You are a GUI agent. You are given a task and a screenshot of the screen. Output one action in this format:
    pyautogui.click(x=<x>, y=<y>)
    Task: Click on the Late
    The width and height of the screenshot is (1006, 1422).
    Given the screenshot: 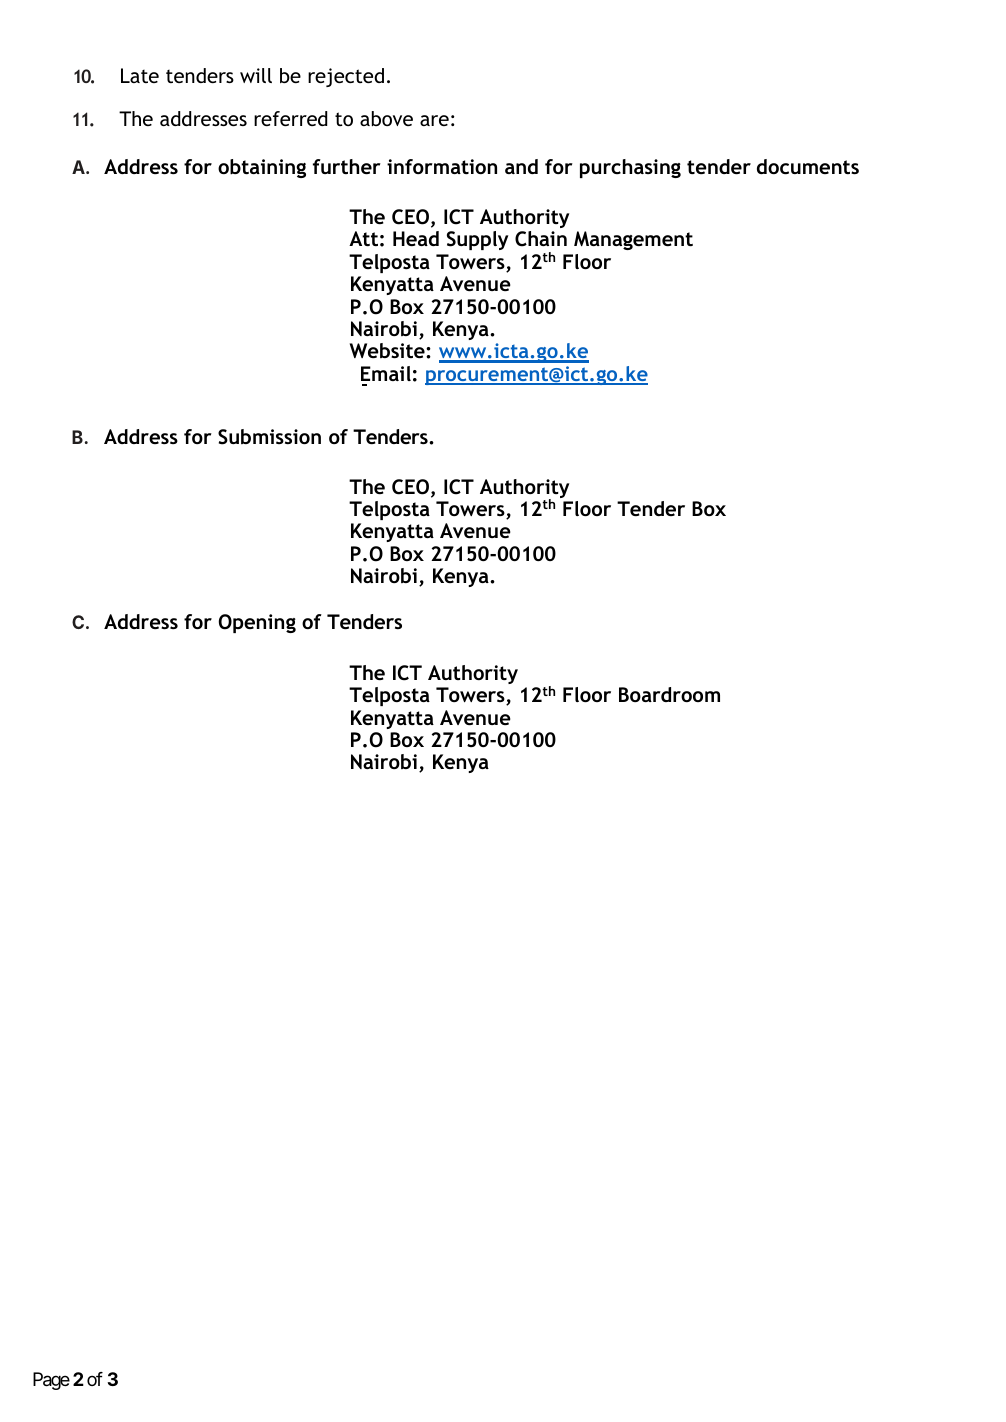 What is the action you would take?
    pyautogui.click(x=140, y=75)
